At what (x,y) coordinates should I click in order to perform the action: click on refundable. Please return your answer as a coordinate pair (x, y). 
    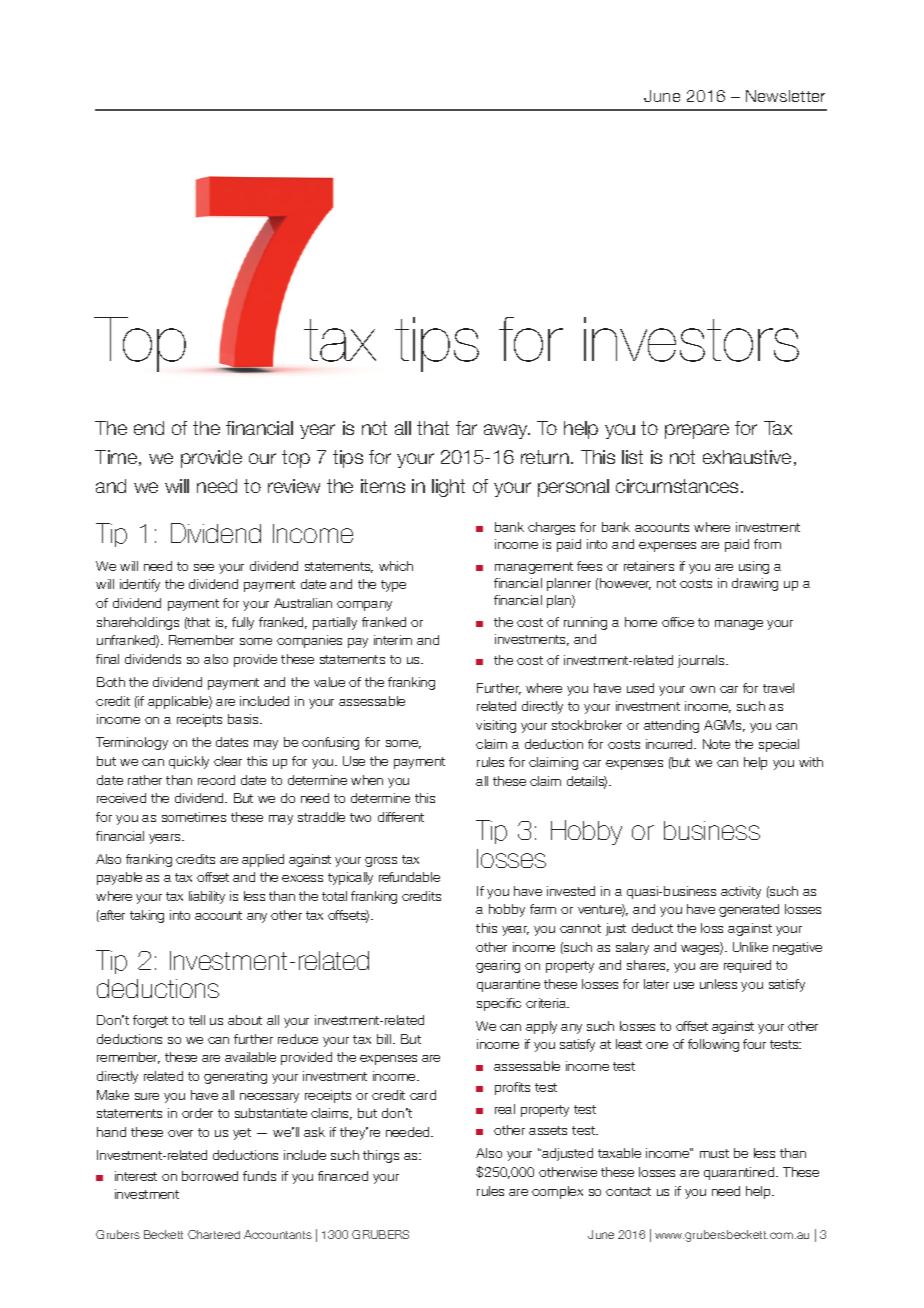
    Looking at the image, I should click on (409, 877).
